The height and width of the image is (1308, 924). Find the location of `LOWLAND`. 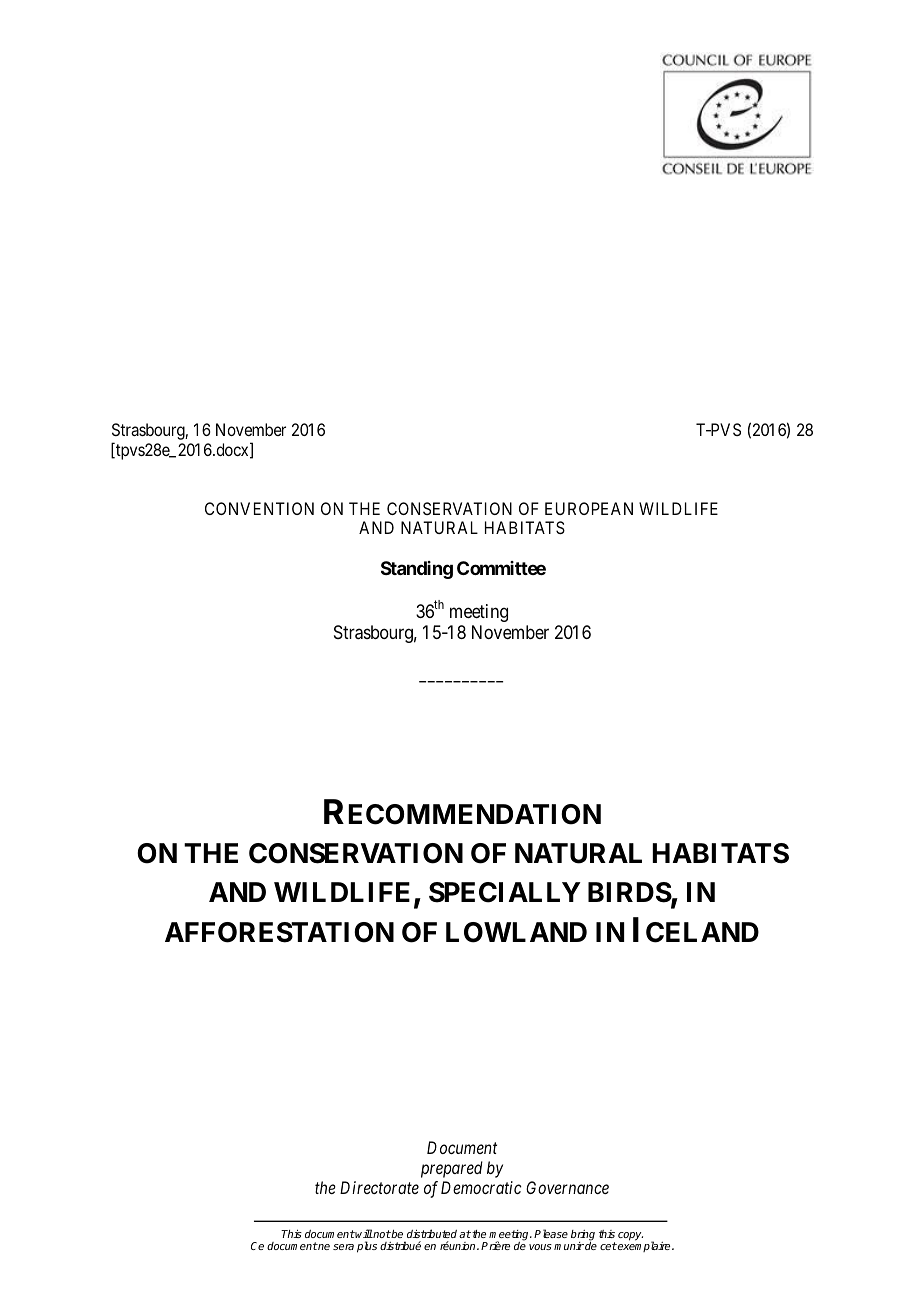

LOWLAND is located at coordinates (516, 932).
